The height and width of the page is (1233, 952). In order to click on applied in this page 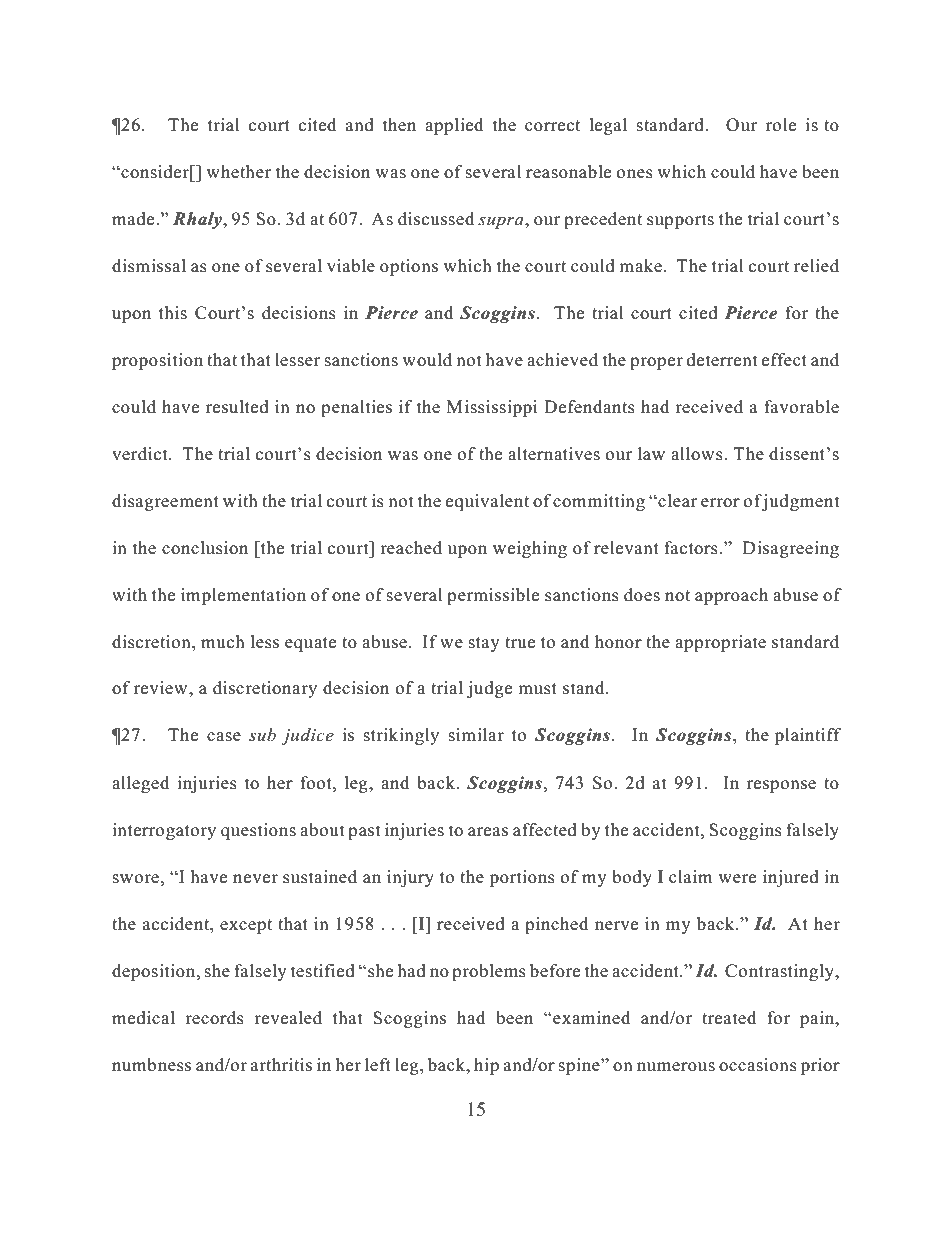, I will do `click(454, 126)`.
